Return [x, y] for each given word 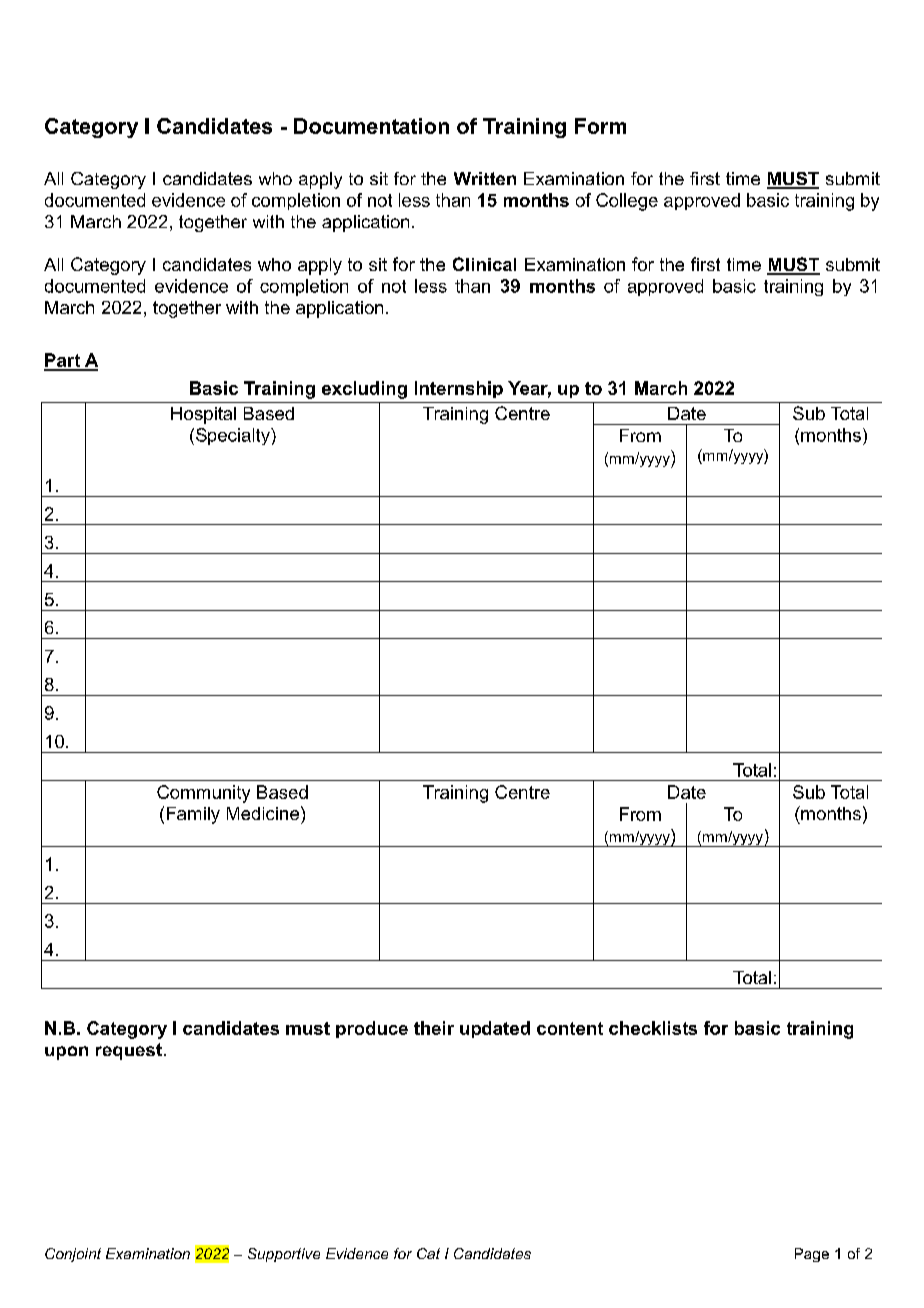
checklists [653, 1028]
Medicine [263, 813]
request [129, 1051]
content [570, 1028]
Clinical [484, 264]
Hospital [203, 415]
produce [372, 1029]
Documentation [371, 126]
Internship [459, 389]
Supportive [284, 1255]
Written [485, 178]
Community [203, 794]
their [434, 1028]
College [627, 202]
